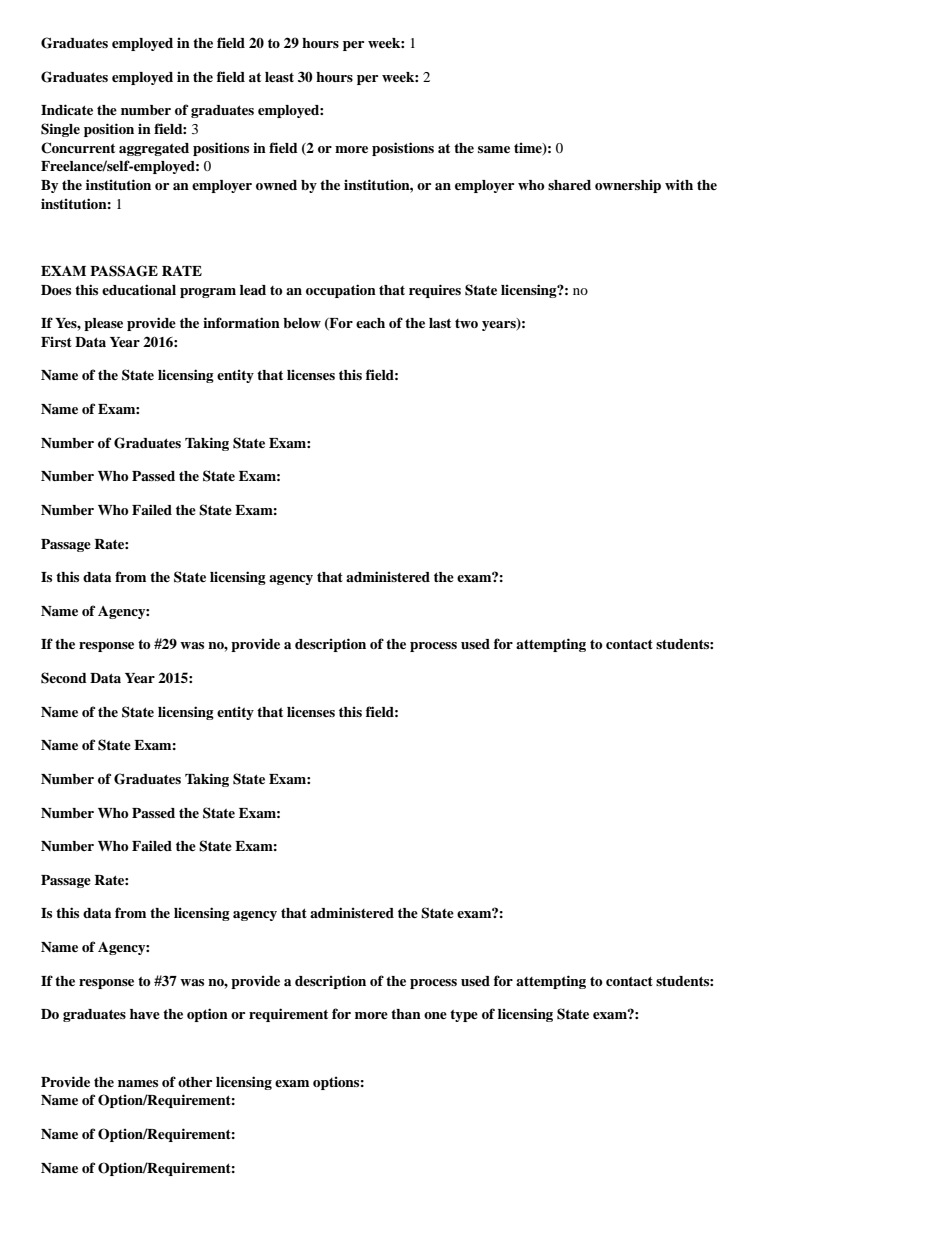  Describe the element at coordinates (195, 1082) in the screenshot. I see `other` at that location.
